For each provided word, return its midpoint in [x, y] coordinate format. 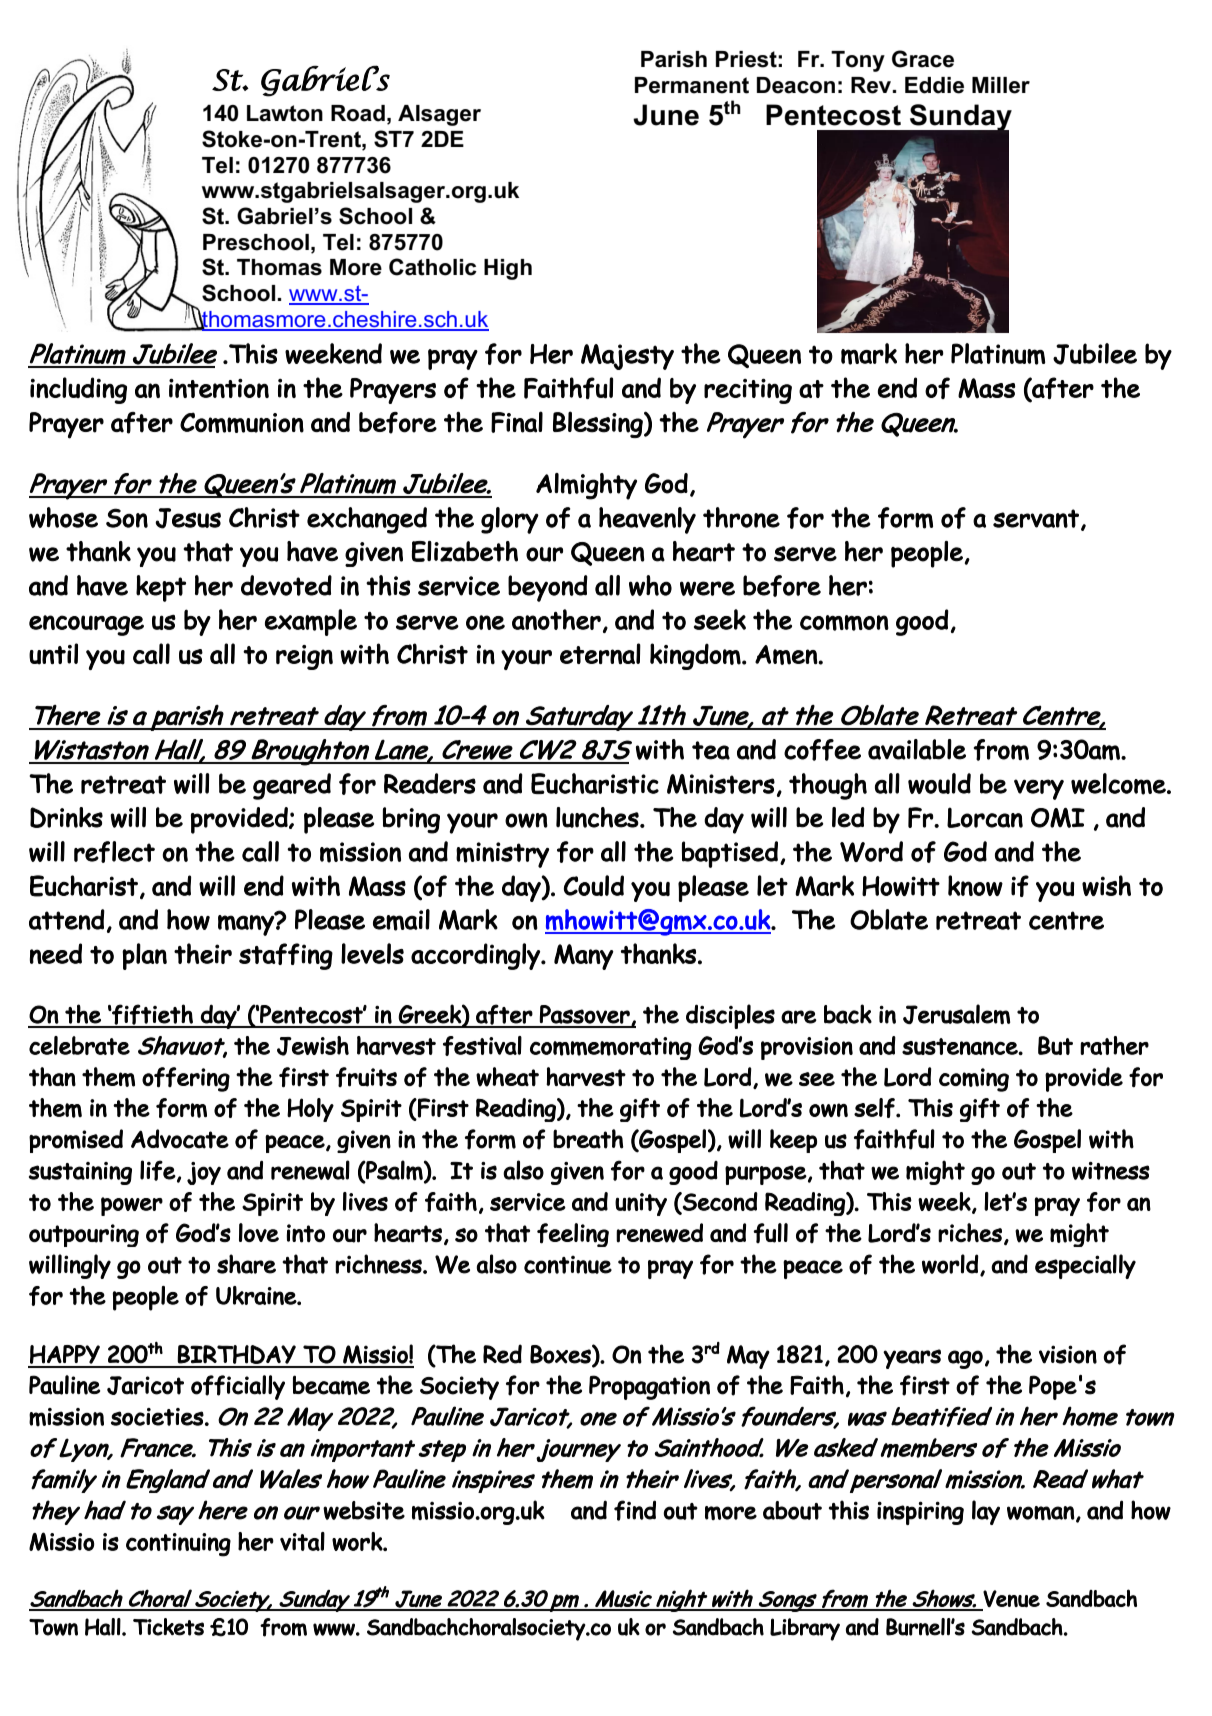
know [975, 885]
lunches [598, 817]
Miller [1001, 85]
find [635, 1510]
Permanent [692, 85]
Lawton [285, 113]
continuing [178, 1545]
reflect [114, 852]
